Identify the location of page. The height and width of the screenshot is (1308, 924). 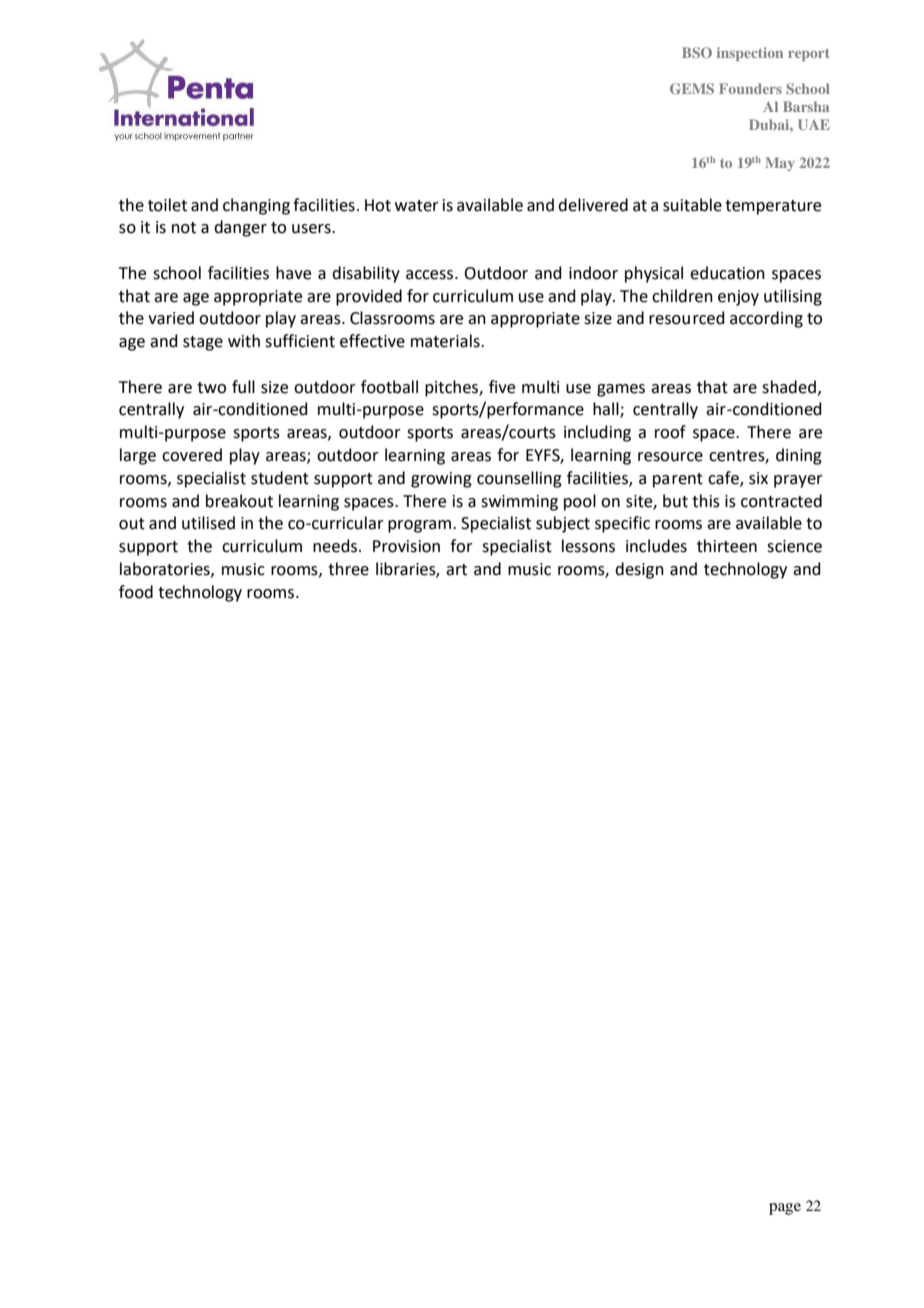
(785, 1209).
